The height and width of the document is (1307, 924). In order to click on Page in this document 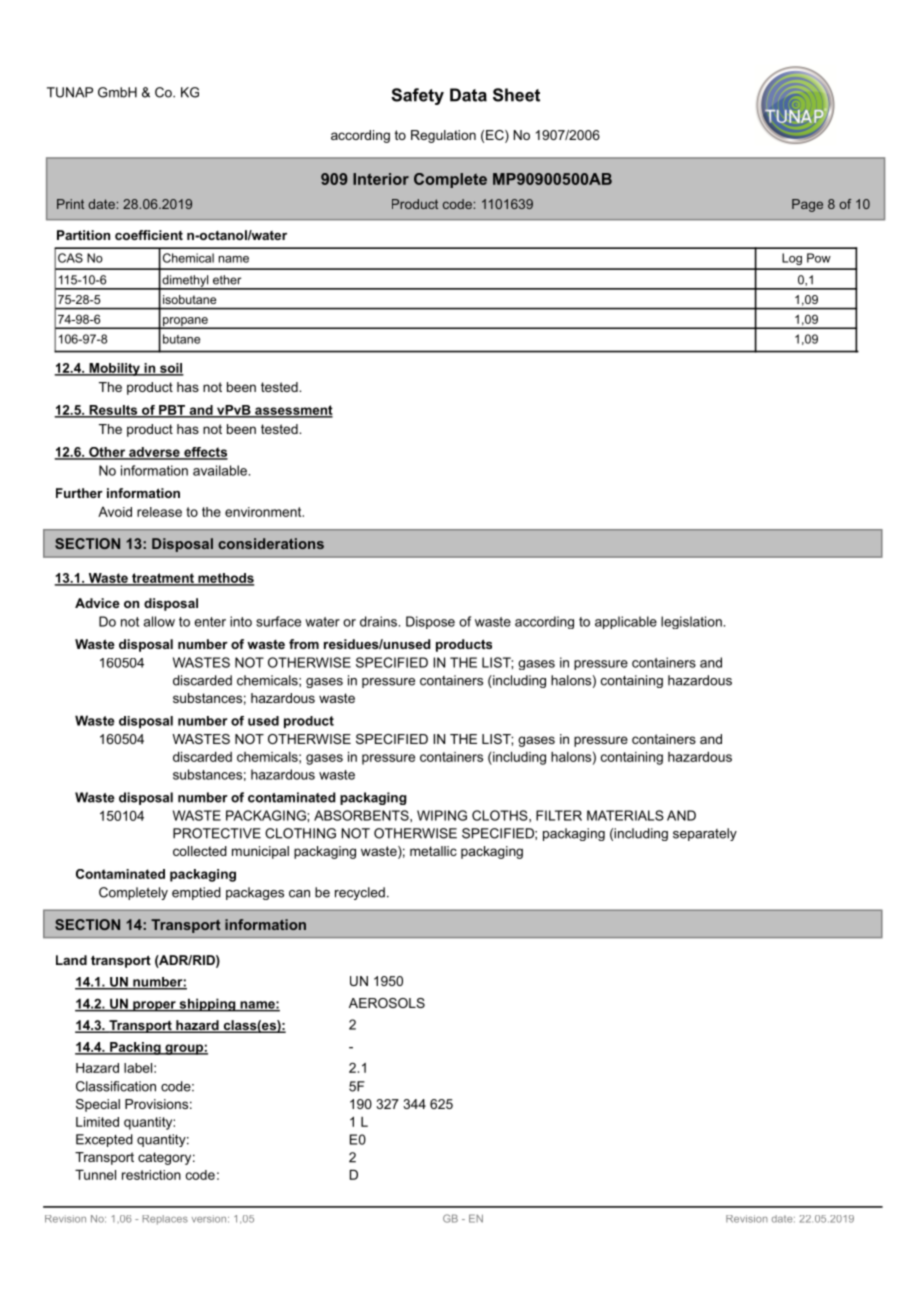, I will do `click(807, 205)`.
